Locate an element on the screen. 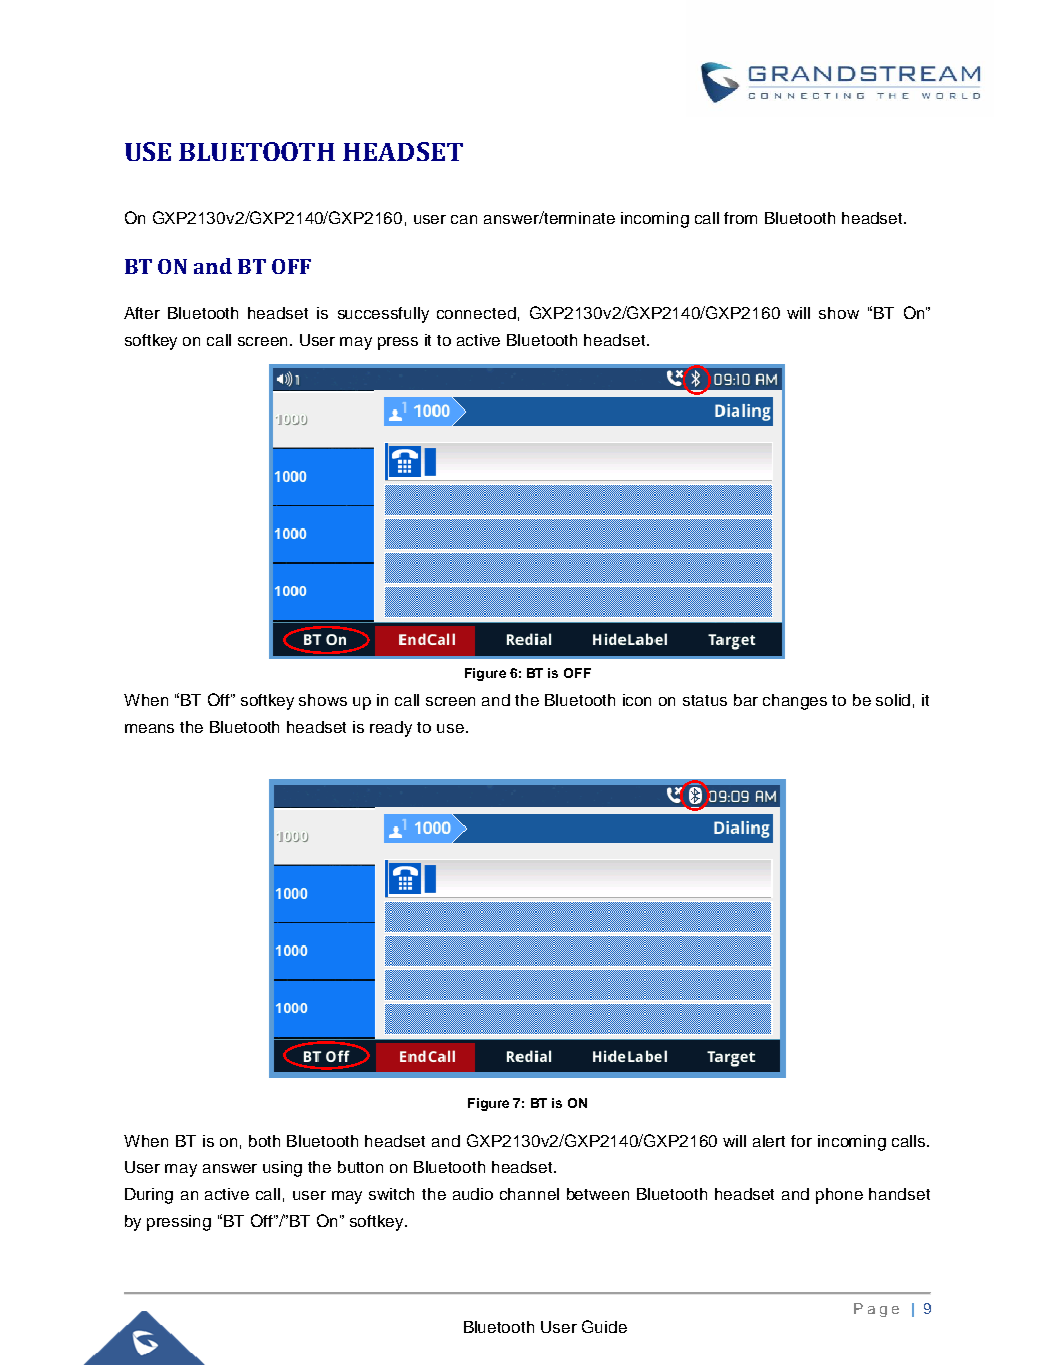  changes is located at coordinates (795, 702).
